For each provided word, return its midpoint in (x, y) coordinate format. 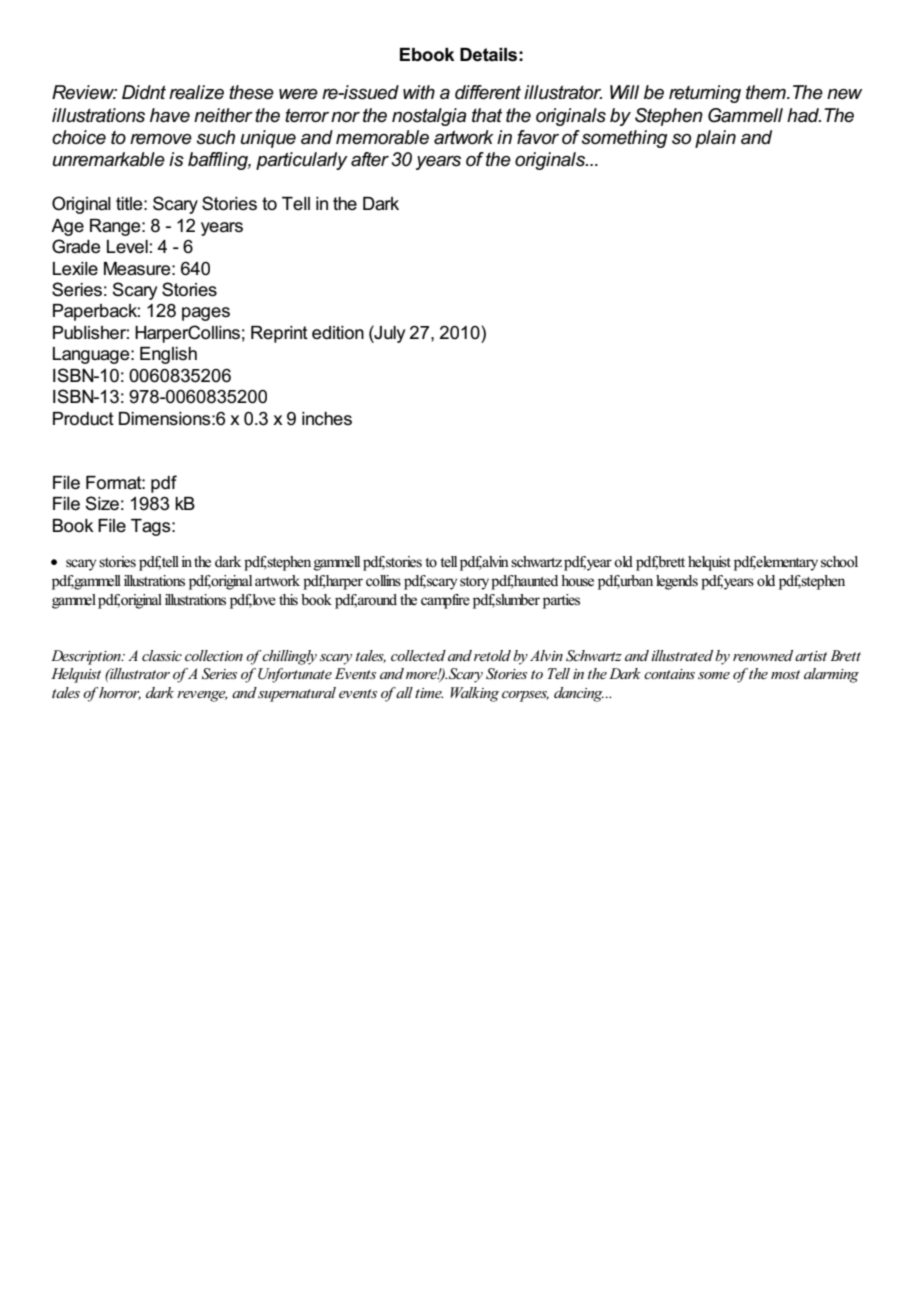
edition (338, 333)
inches (327, 419)
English (168, 355)
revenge (202, 696)
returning (705, 94)
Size (102, 503)
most (785, 674)
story (474, 583)
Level (127, 247)
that (487, 115)
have (170, 115)
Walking (474, 694)
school (839, 562)
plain (715, 139)
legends (677, 582)
